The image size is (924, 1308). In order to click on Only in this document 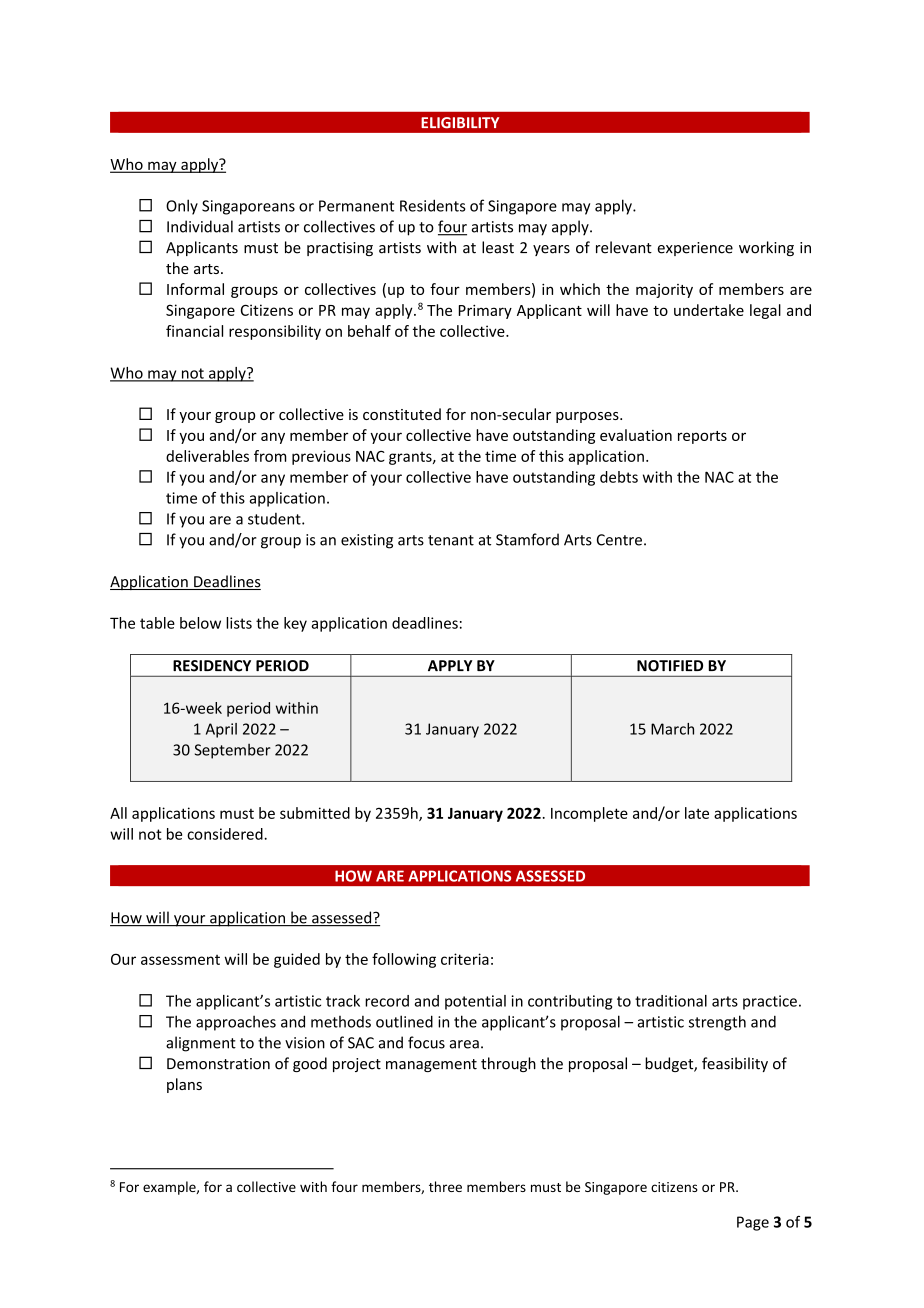, I will do `click(182, 207)`.
